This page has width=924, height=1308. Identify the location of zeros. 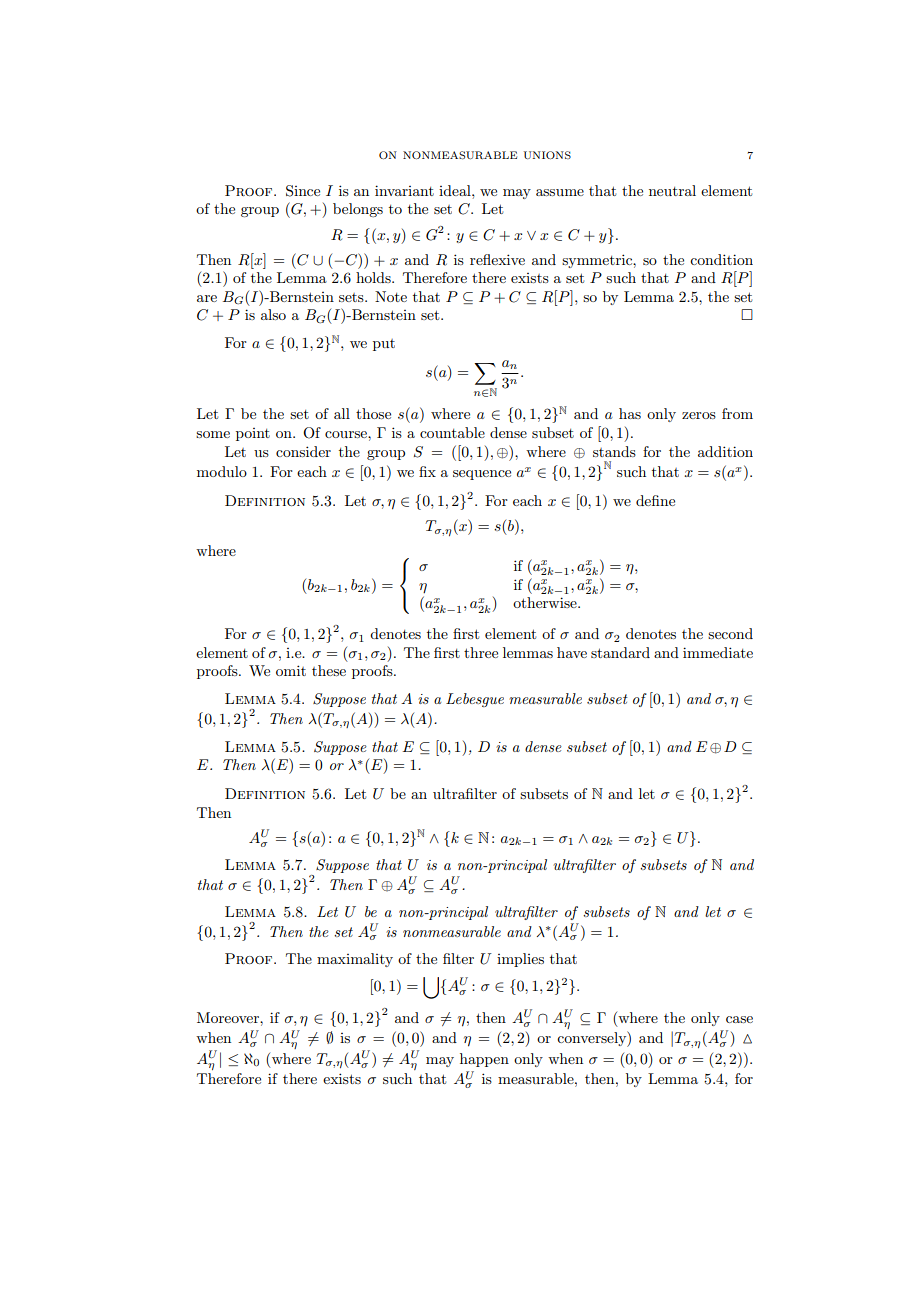
(699, 415).
